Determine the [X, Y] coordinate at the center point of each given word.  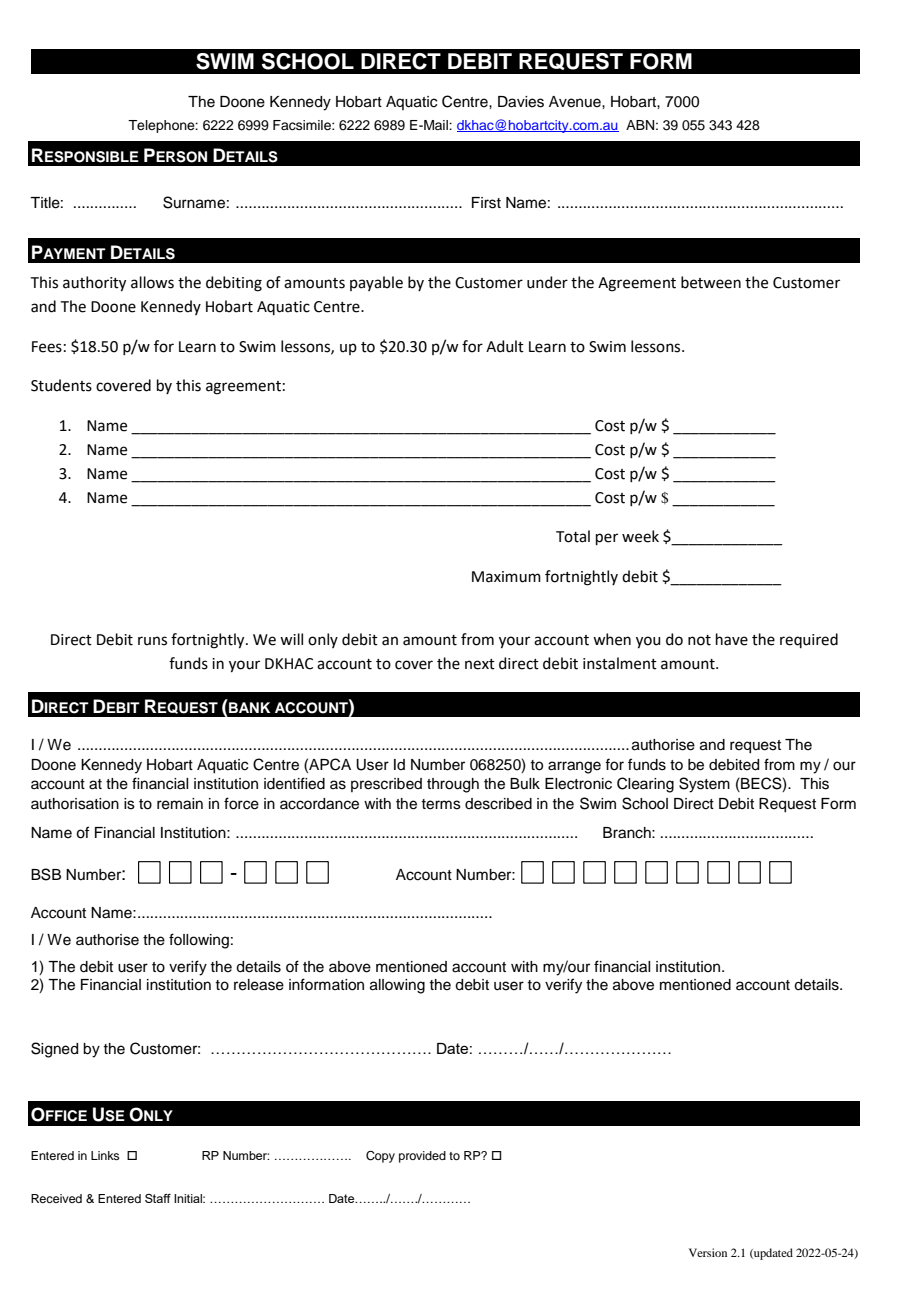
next [480, 664]
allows [152, 282]
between [711, 282]
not [699, 640]
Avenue [576, 102]
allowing [397, 986]
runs [152, 641]
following [199, 941]
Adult [505, 346]
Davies [521, 102]
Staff [158, 1198]
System [704, 785]
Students [61, 385]
